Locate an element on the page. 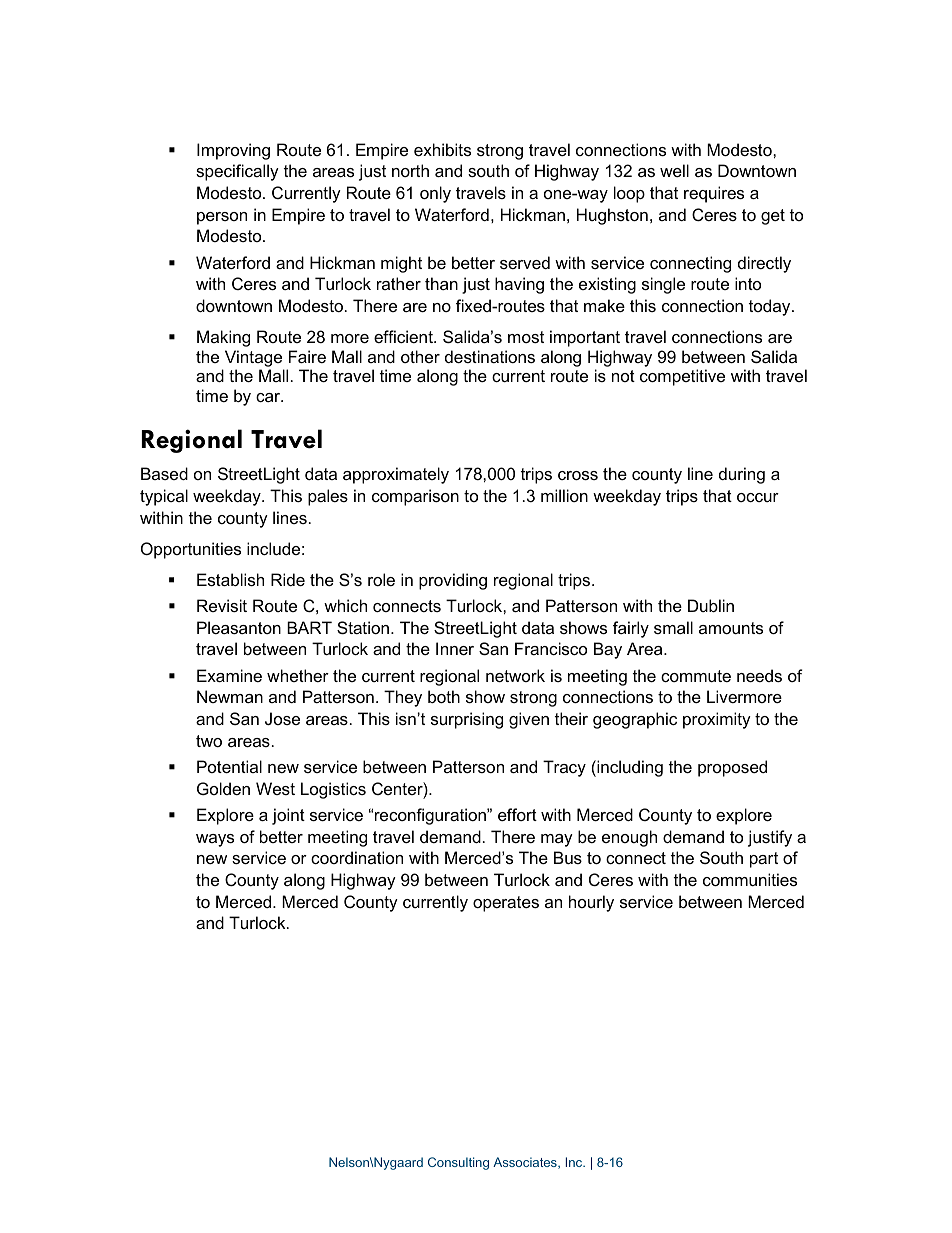 The image size is (952, 1233). Consulting is located at coordinates (458, 1163).
